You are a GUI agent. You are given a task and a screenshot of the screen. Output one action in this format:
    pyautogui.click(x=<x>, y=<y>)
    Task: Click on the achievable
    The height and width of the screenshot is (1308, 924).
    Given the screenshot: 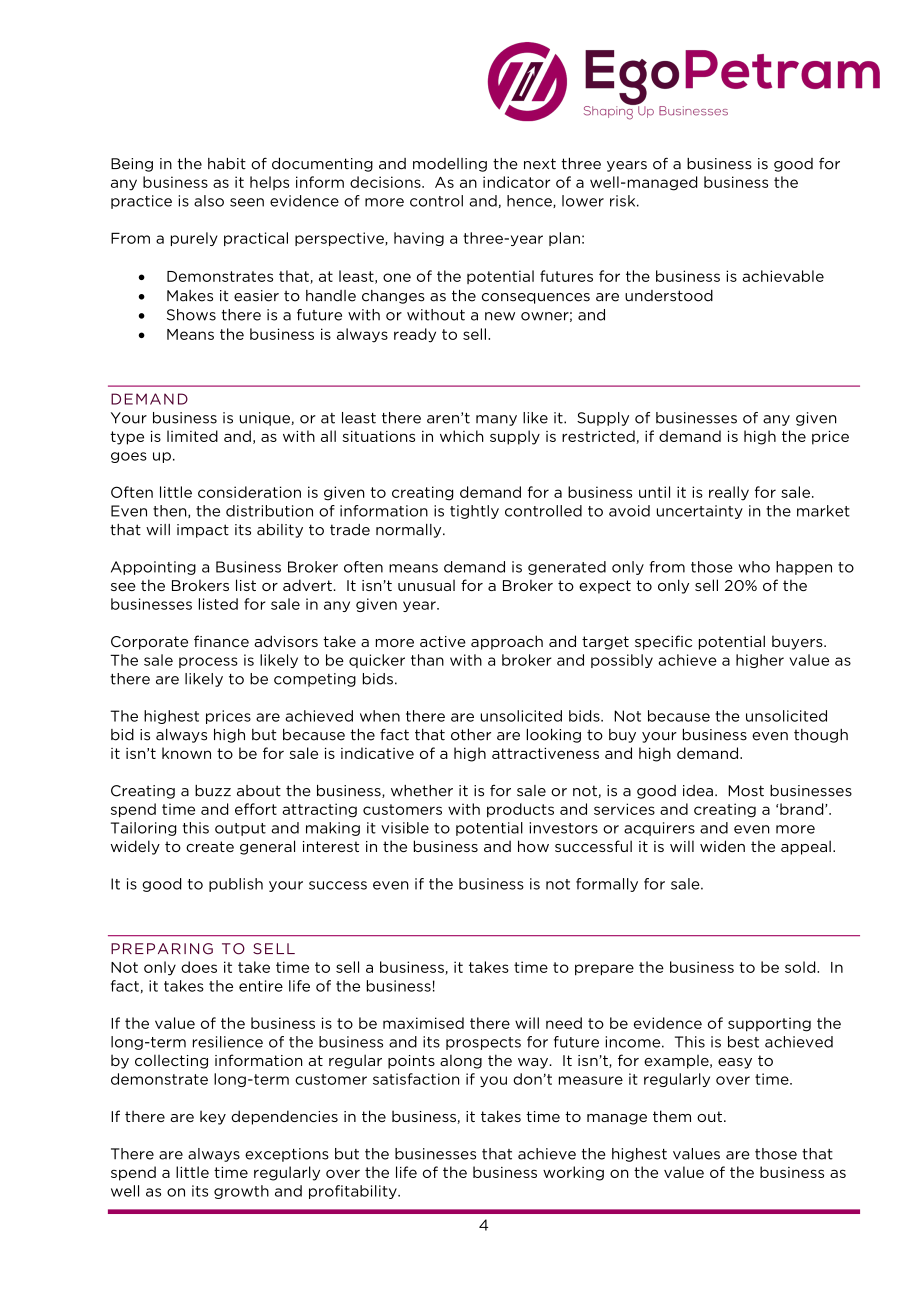 What is the action you would take?
    pyautogui.click(x=783, y=276)
